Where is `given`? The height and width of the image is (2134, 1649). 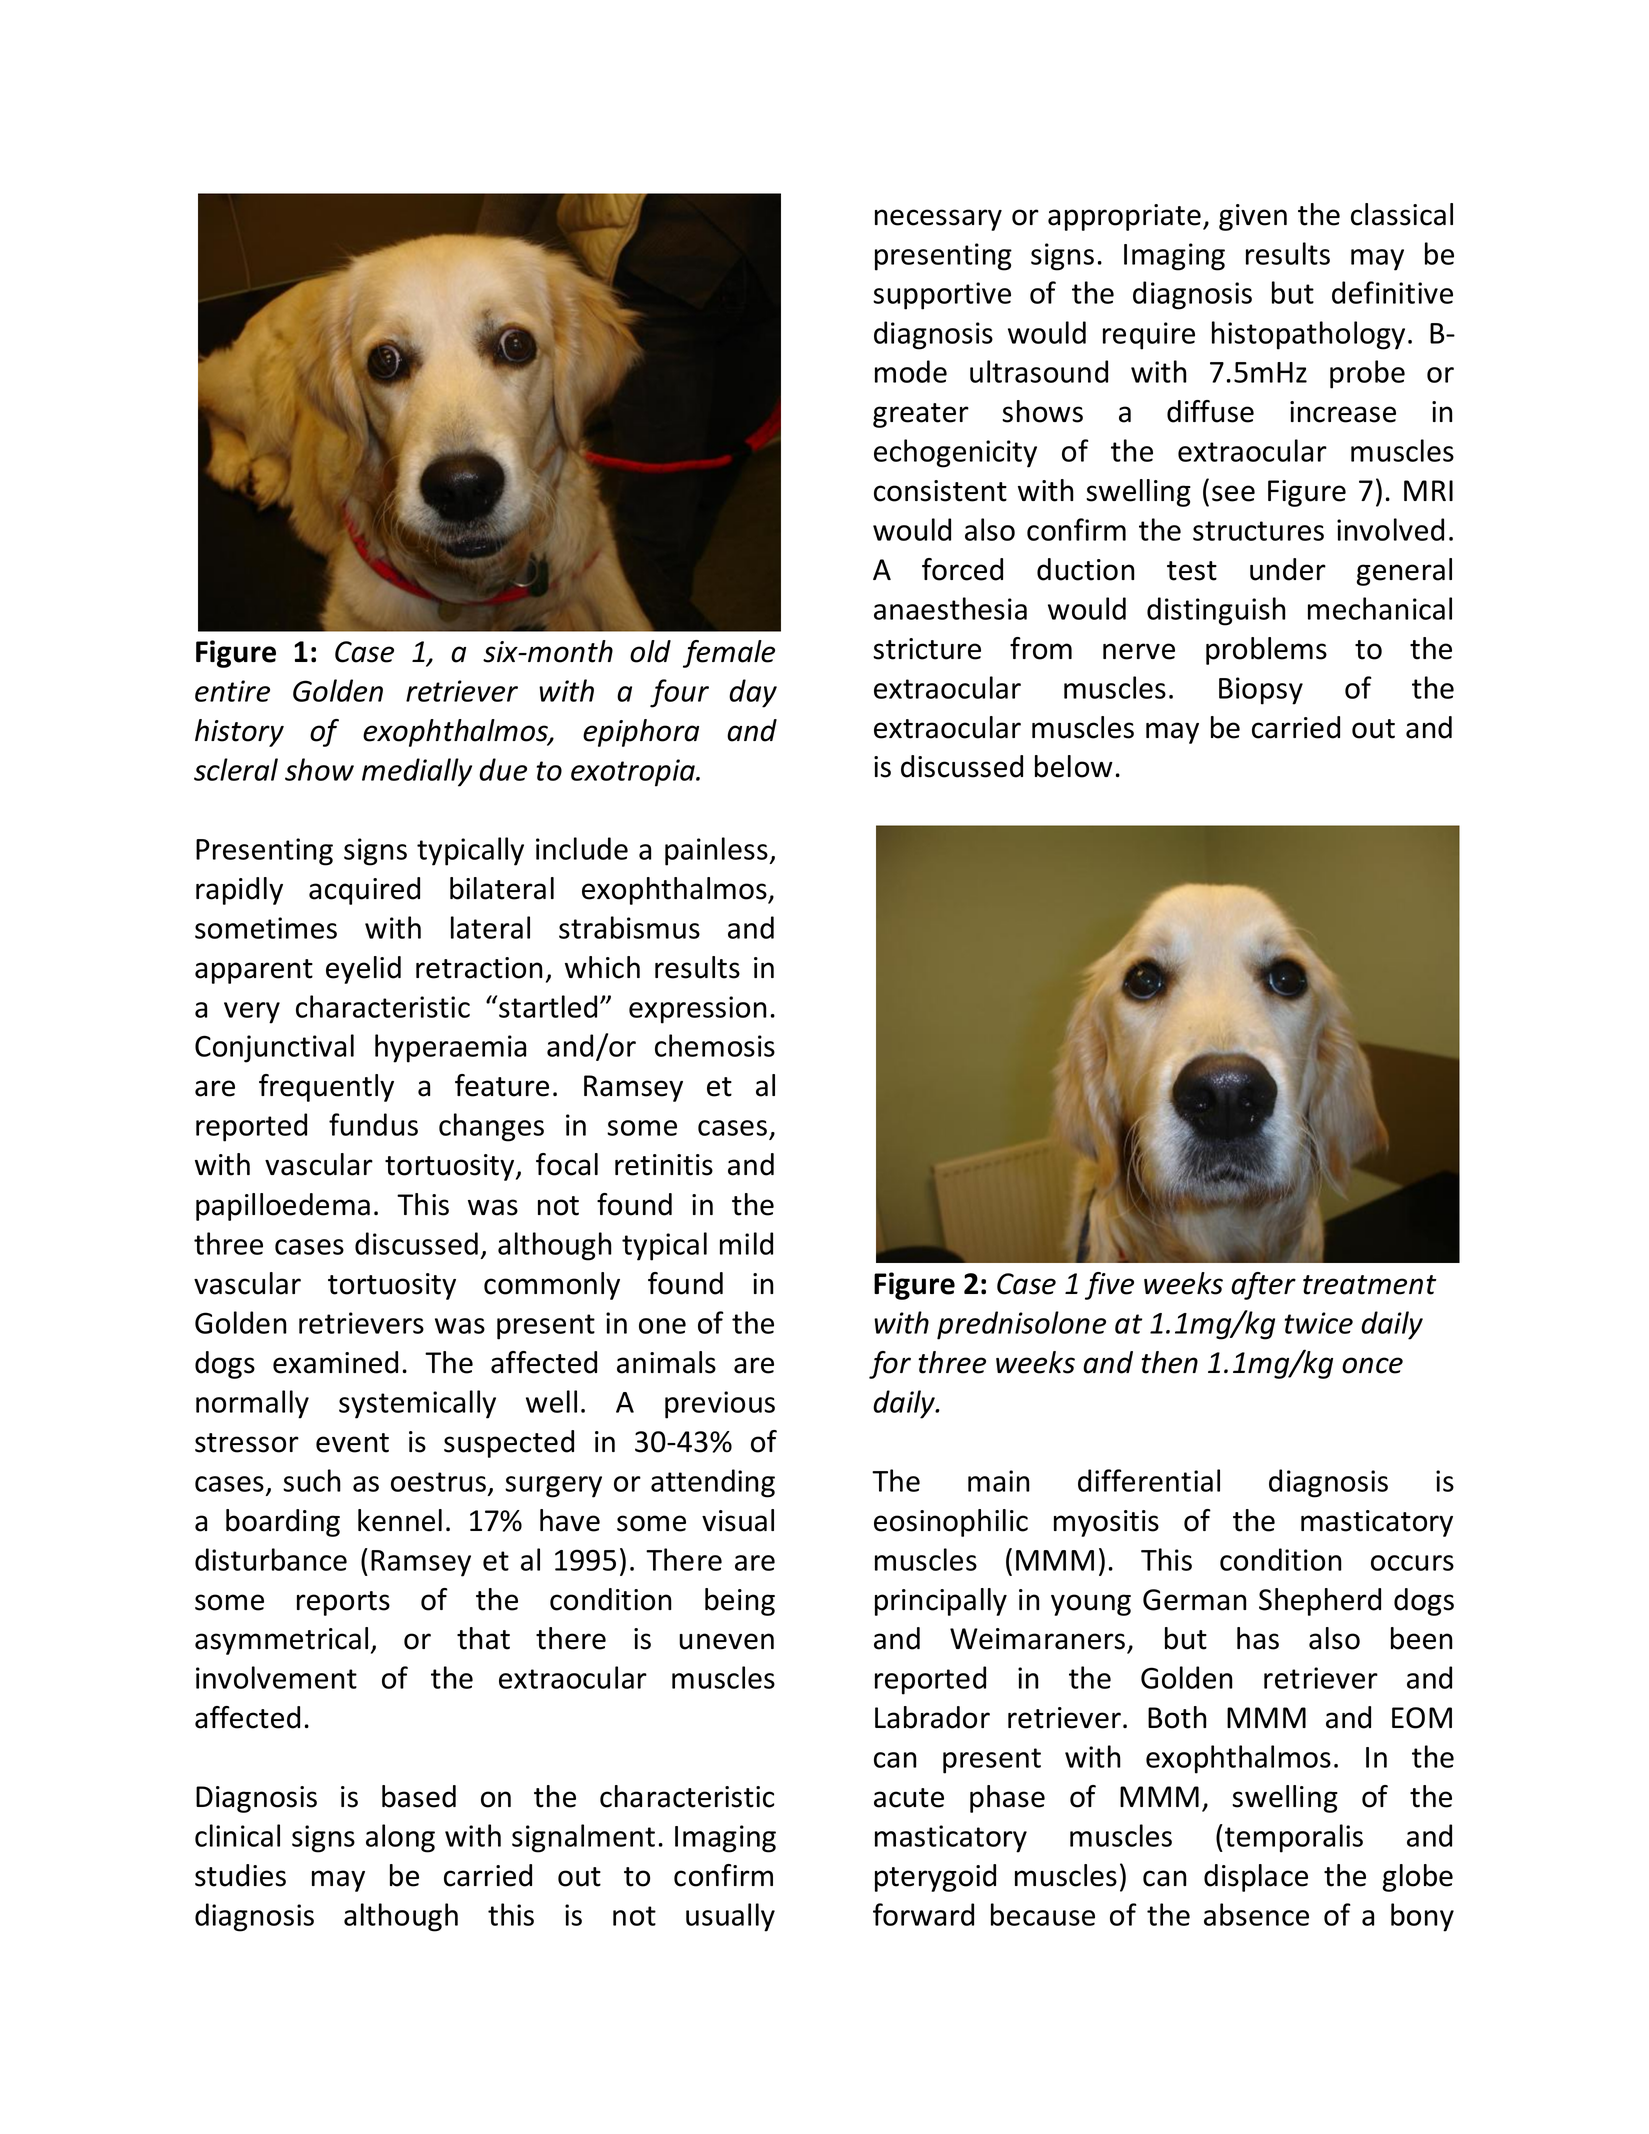 given is located at coordinates (1253, 217).
